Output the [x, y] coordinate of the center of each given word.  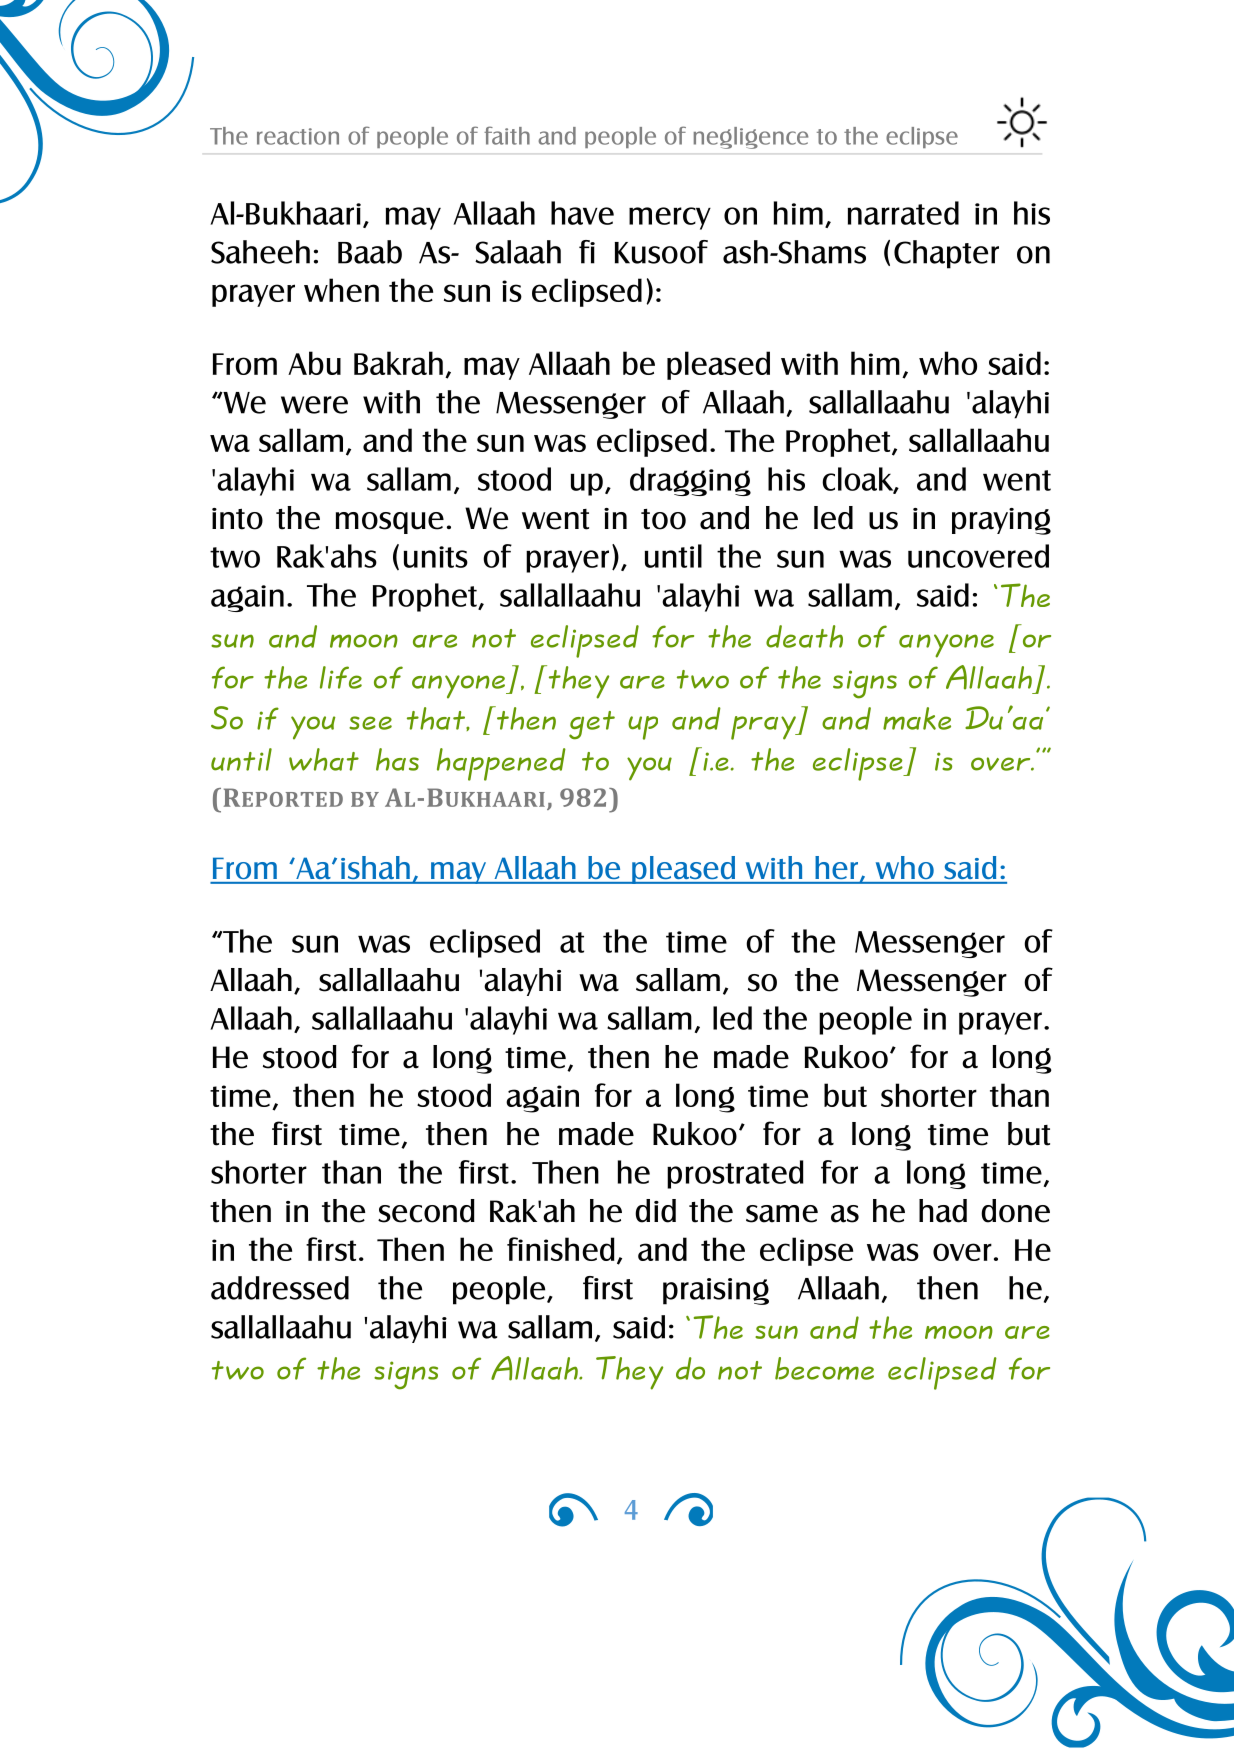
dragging [690, 481]
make [917, 718]
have [582, 213]
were [314, 405]
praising [716, 1291]
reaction [298, 136]
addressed [280, 1288]
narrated [903, 213]
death [804, 636]
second [426, 1211]
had [943, 1211]
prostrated [735, 1174]
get [592, 725]
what [324, 759]
